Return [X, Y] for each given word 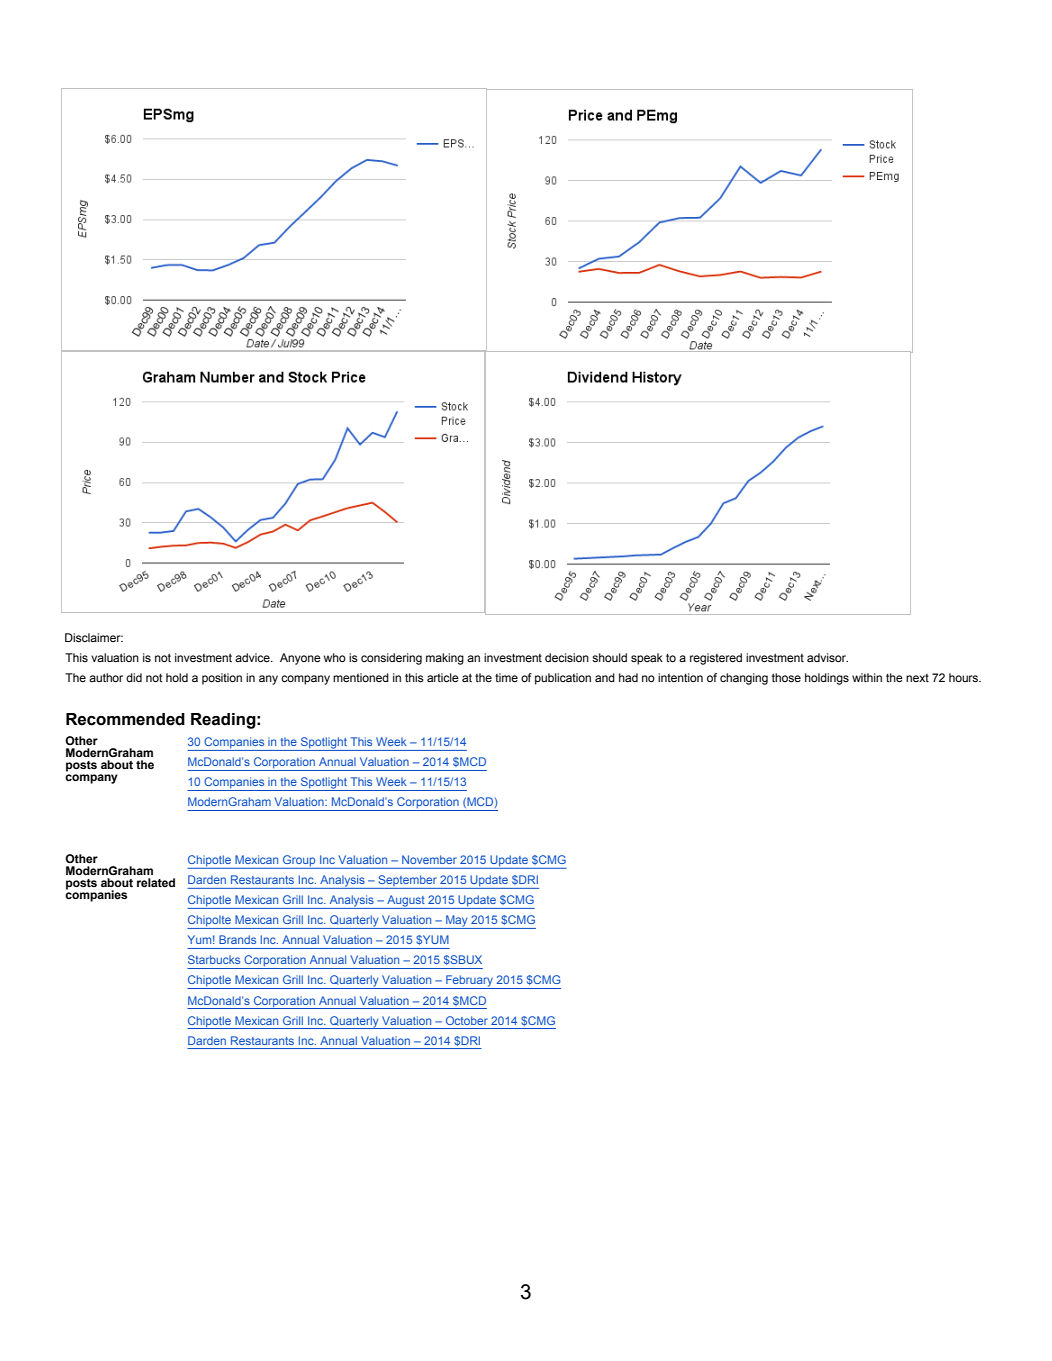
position [222, 679]
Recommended [125, 719]
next [917, 678]
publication [563, 679]
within [867, 677]
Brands [237, 939]
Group [299, 862]
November [429, 859]
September [407, 882]
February [469, 982]
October [467, 1020]
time [506, 677]
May [457, 922]
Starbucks [214, 959]
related [156, 882]
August [406, 902]
